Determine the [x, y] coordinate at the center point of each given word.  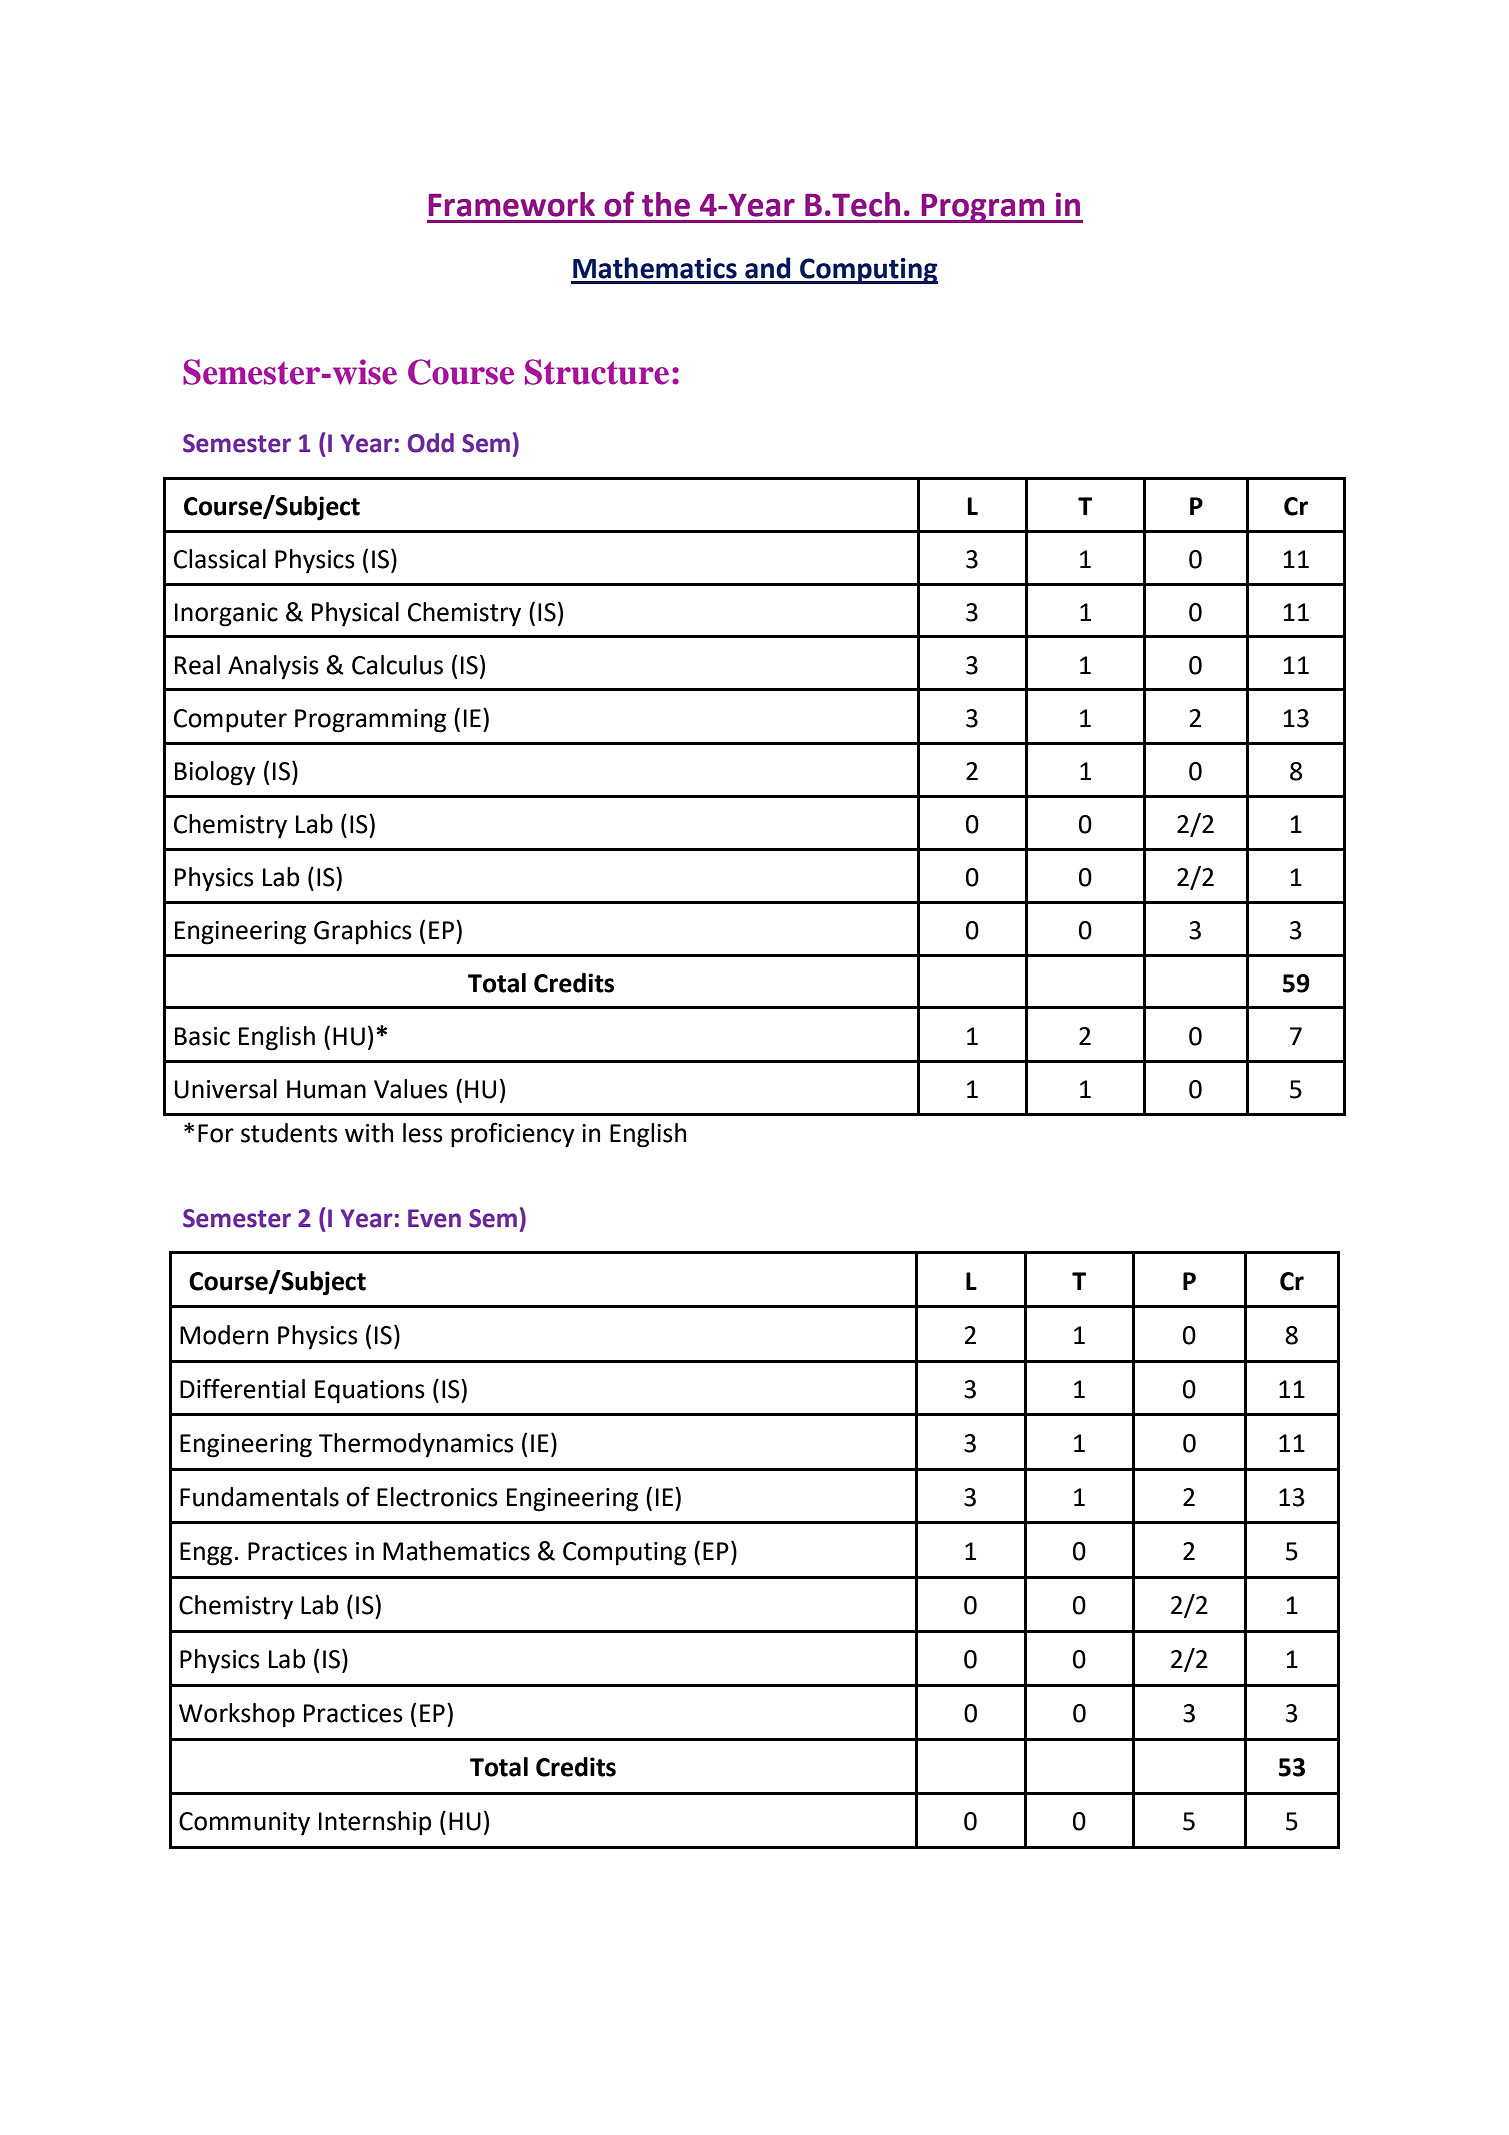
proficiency [513, 1135]
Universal [226, 1089]
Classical [220, 559]
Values [411, 1089]
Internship [375, 1823]
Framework [512, 204]
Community [244, 1824]
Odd [431, 443]
